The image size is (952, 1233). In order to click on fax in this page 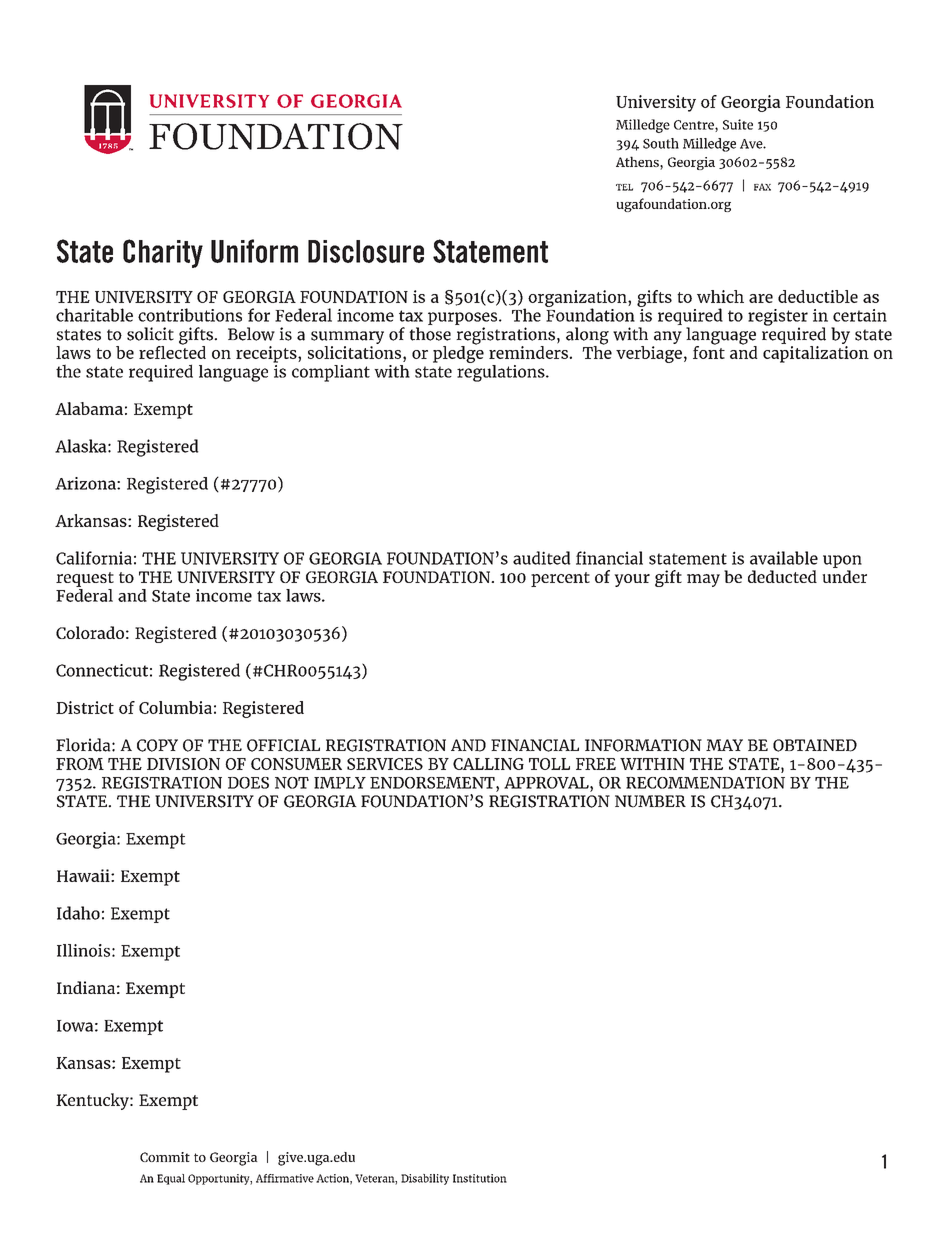, I will do `click(762, 187)`.
